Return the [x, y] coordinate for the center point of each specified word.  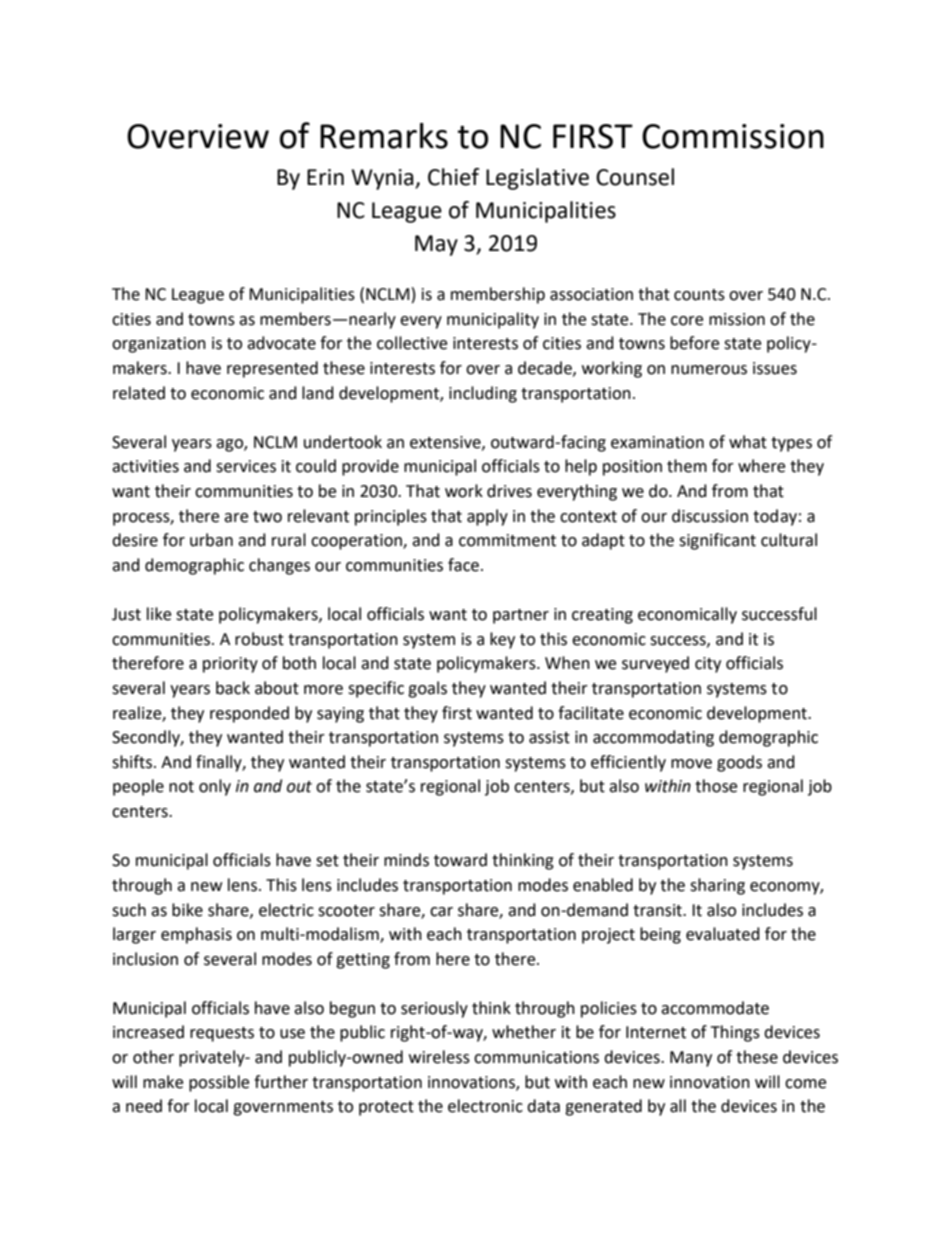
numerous [709, 370]
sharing [717, 886]
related [139, 393]
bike [187, 910]
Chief [454, 177]
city [708, 665]
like [159, 614]
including [483, 394]
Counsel [635, 177]
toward [460, 860]
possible [219, 1083]
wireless [439, 1057]
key [502, 640]
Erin [325, 177]
